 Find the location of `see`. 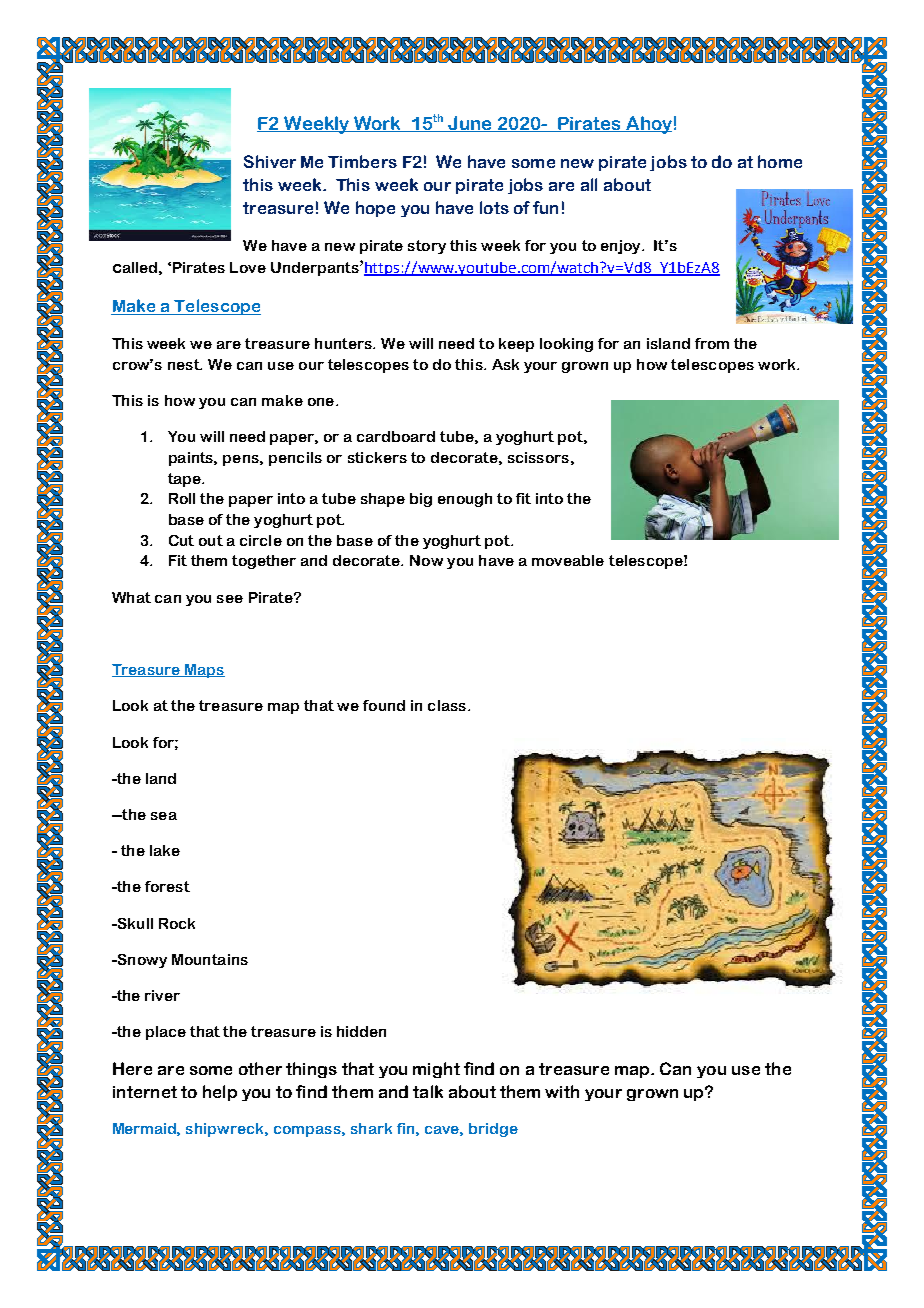

see is located at coordinates (230, 599).
